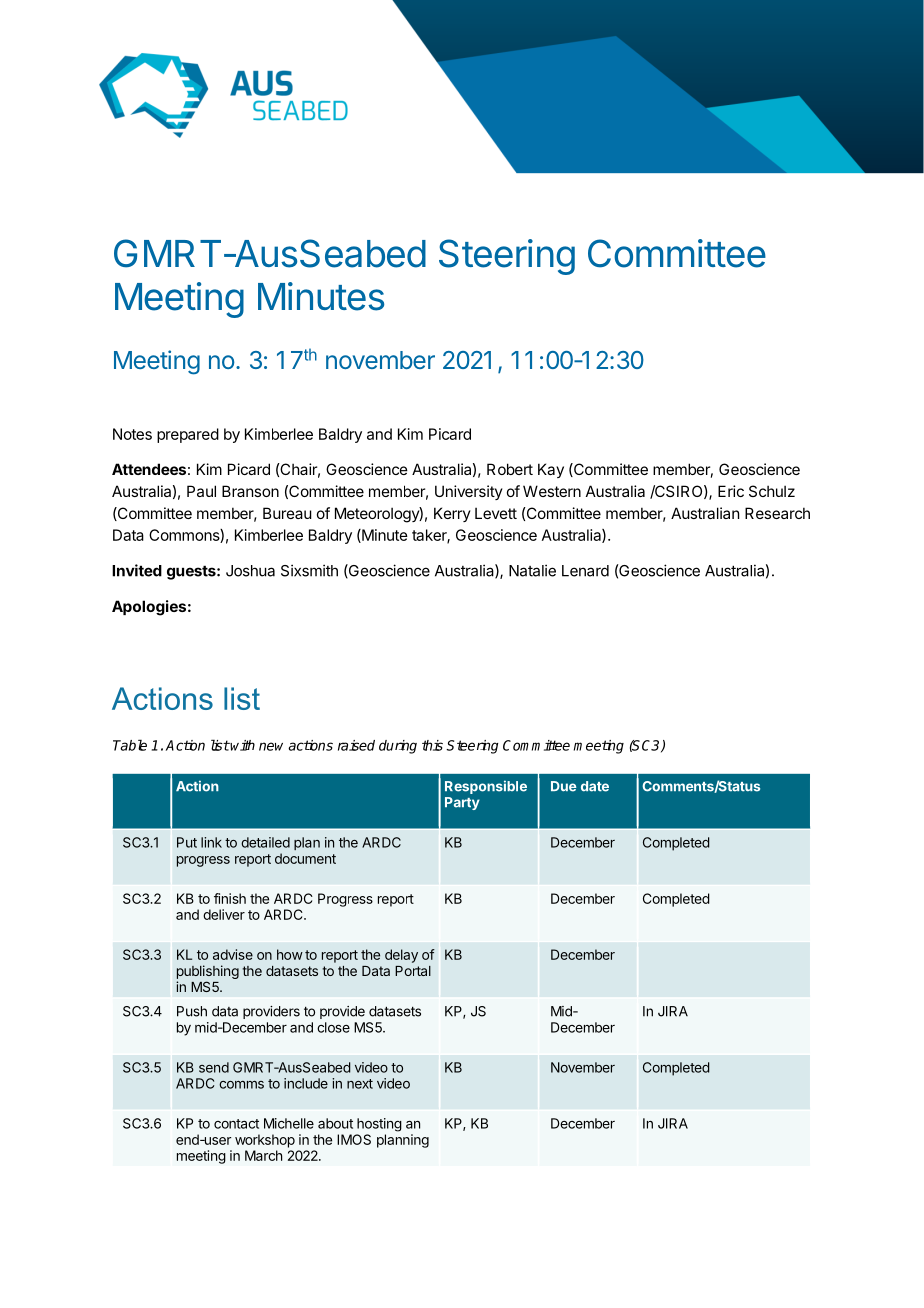  I want to click on contact, so click(236, 1124).
